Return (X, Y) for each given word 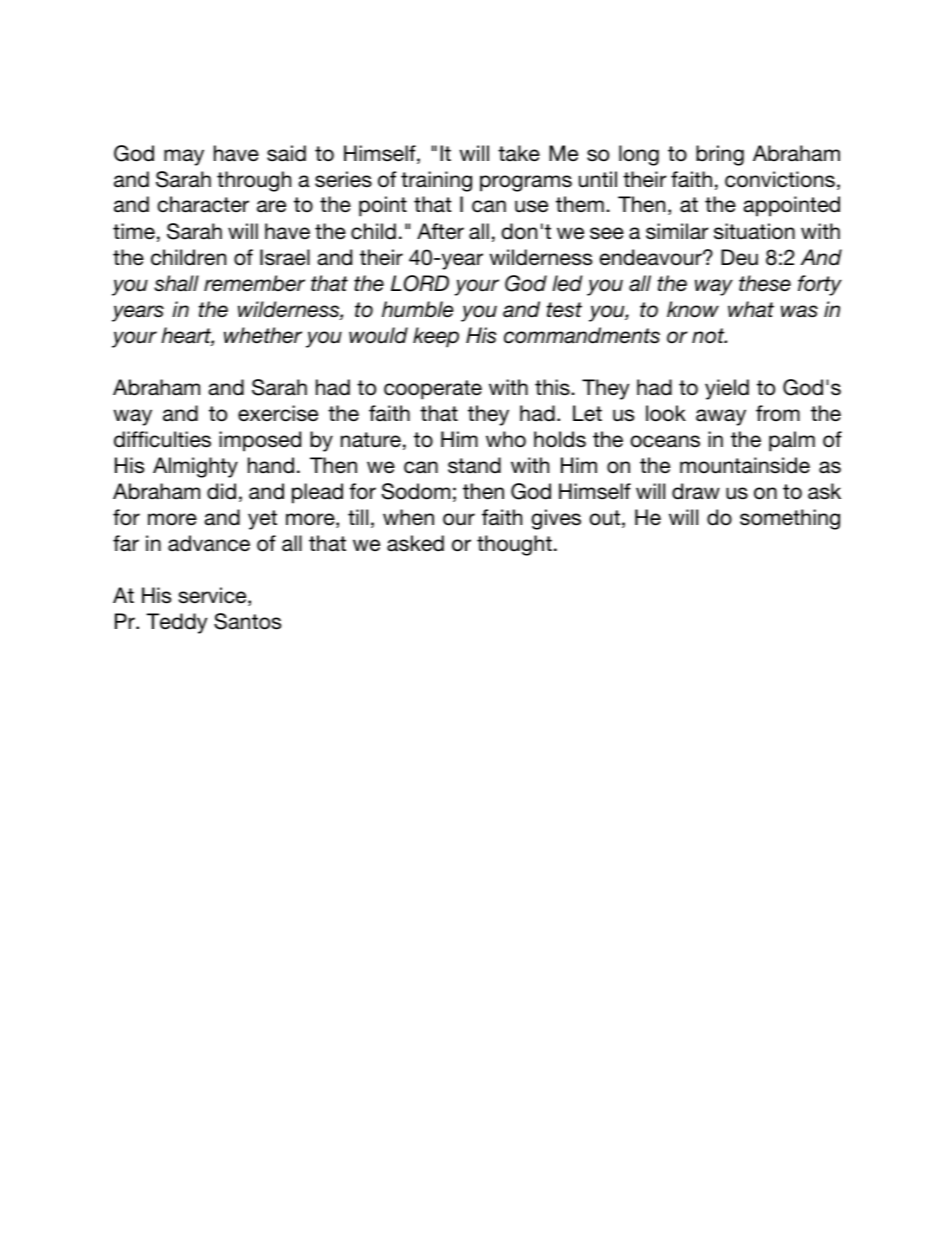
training (436, 181)
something (790, 519)
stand (474, 465)
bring (720, 155)
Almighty (195, 467)
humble (418, 309)
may (184, 157)
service (214, 596)
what (751, 309)
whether (263, 335)
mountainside (745, 465)
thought (514, 545)
